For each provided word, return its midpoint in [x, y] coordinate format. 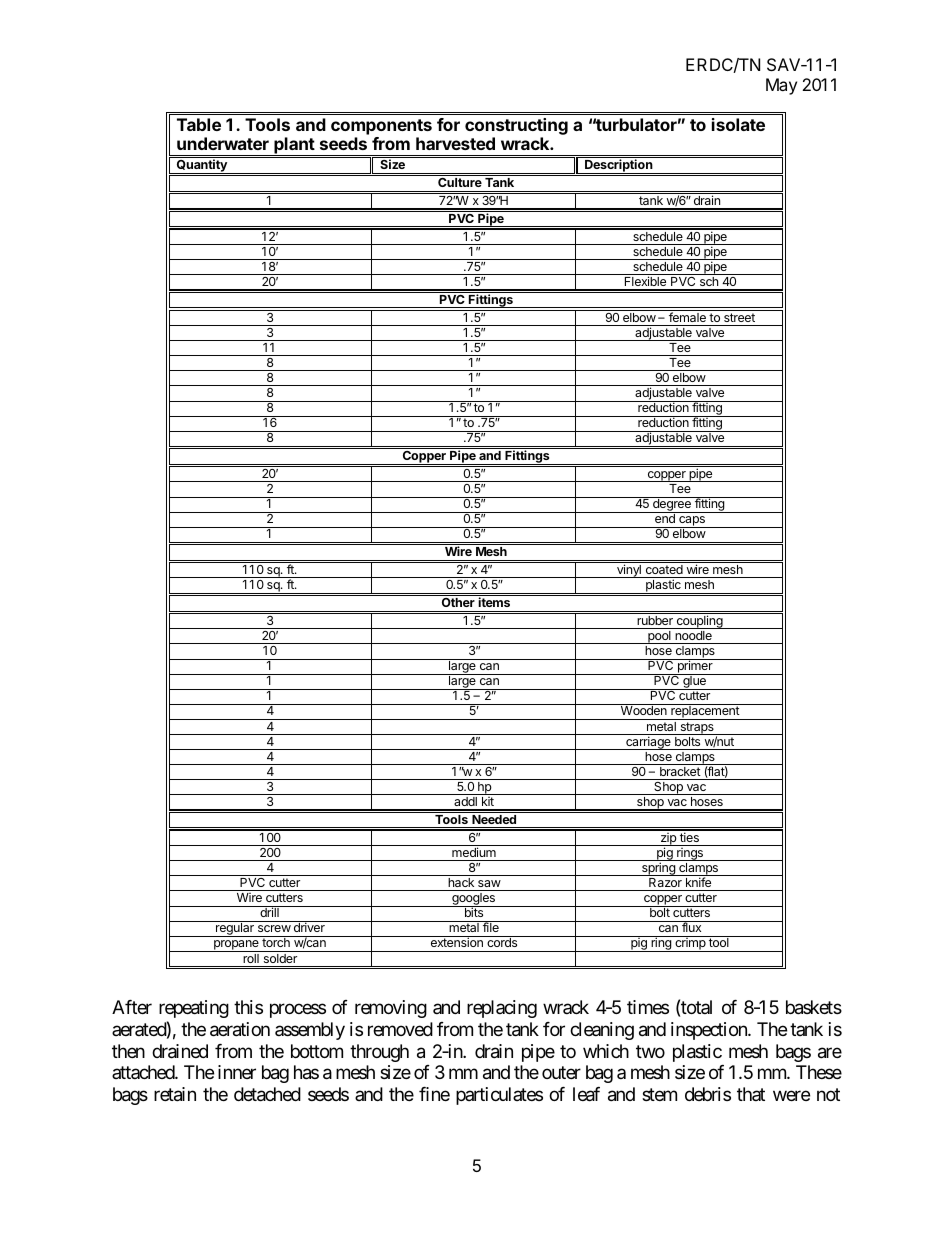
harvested [455, 143]
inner [237, 1072]
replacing [502, 1009]
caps [692, 522]
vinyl [629, 571]
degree [672, 505]
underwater [223, 143]
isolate [738, 124]
